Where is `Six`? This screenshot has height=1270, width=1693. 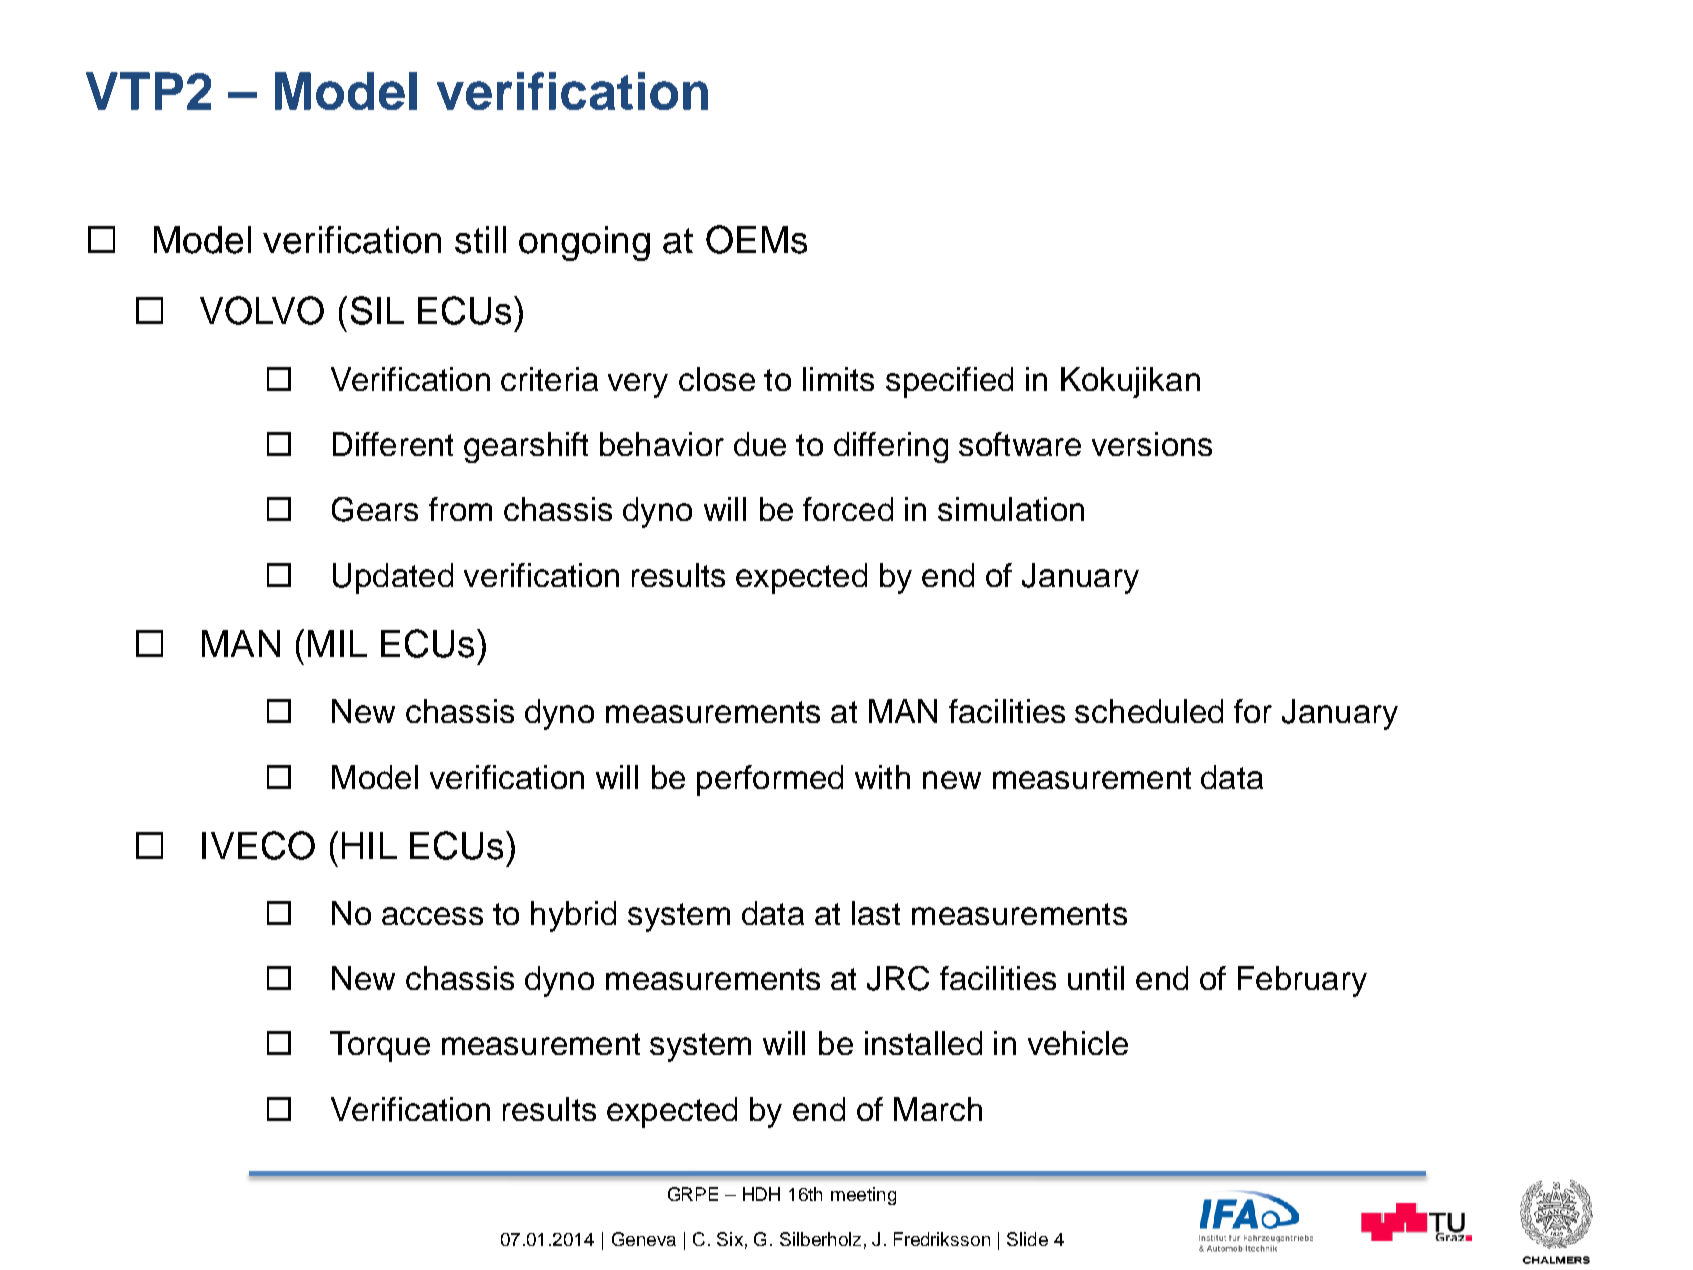 Six is located at coordinates (730, 1239).
